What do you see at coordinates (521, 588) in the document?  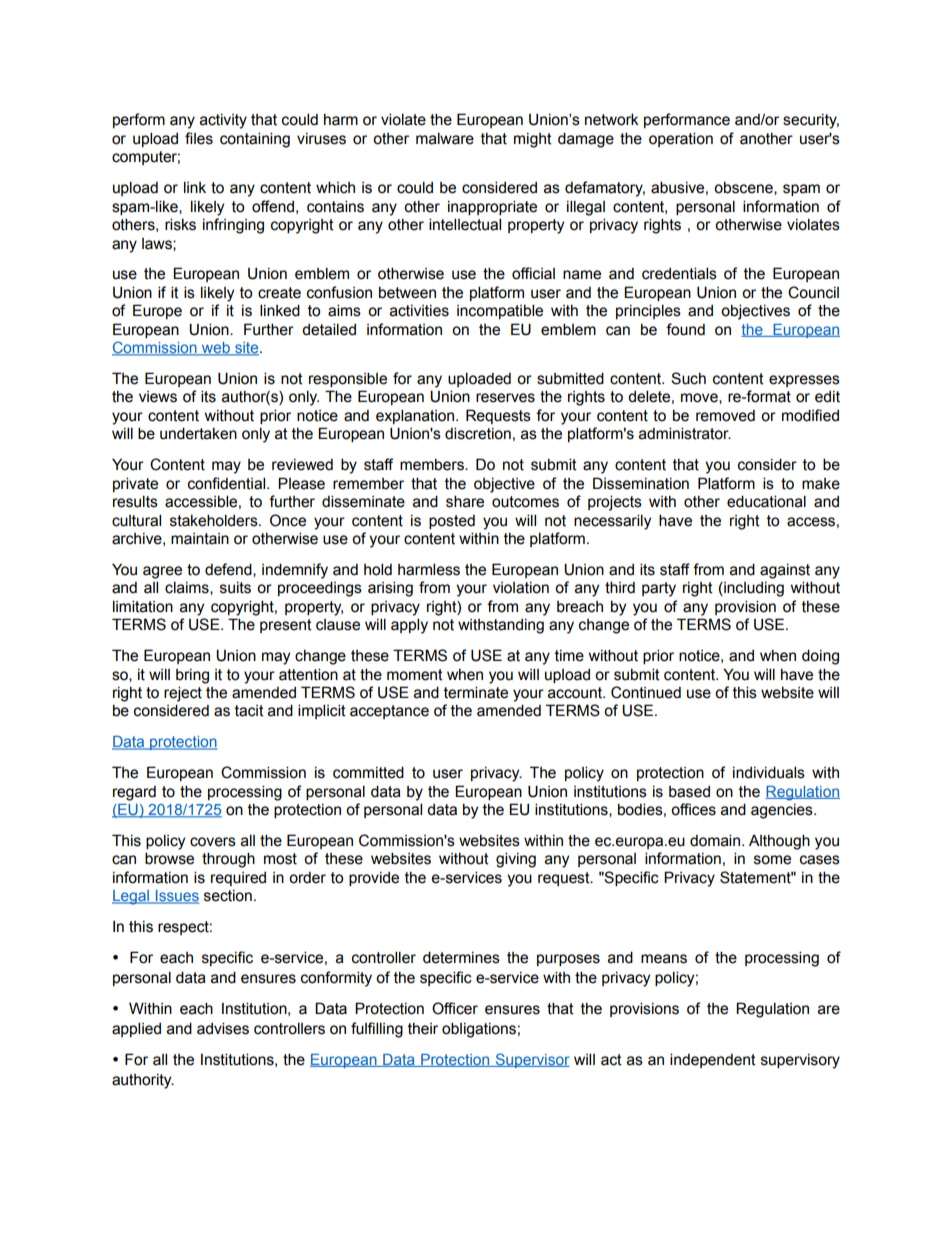 I see `violation` at bounding box center [521, 588].
